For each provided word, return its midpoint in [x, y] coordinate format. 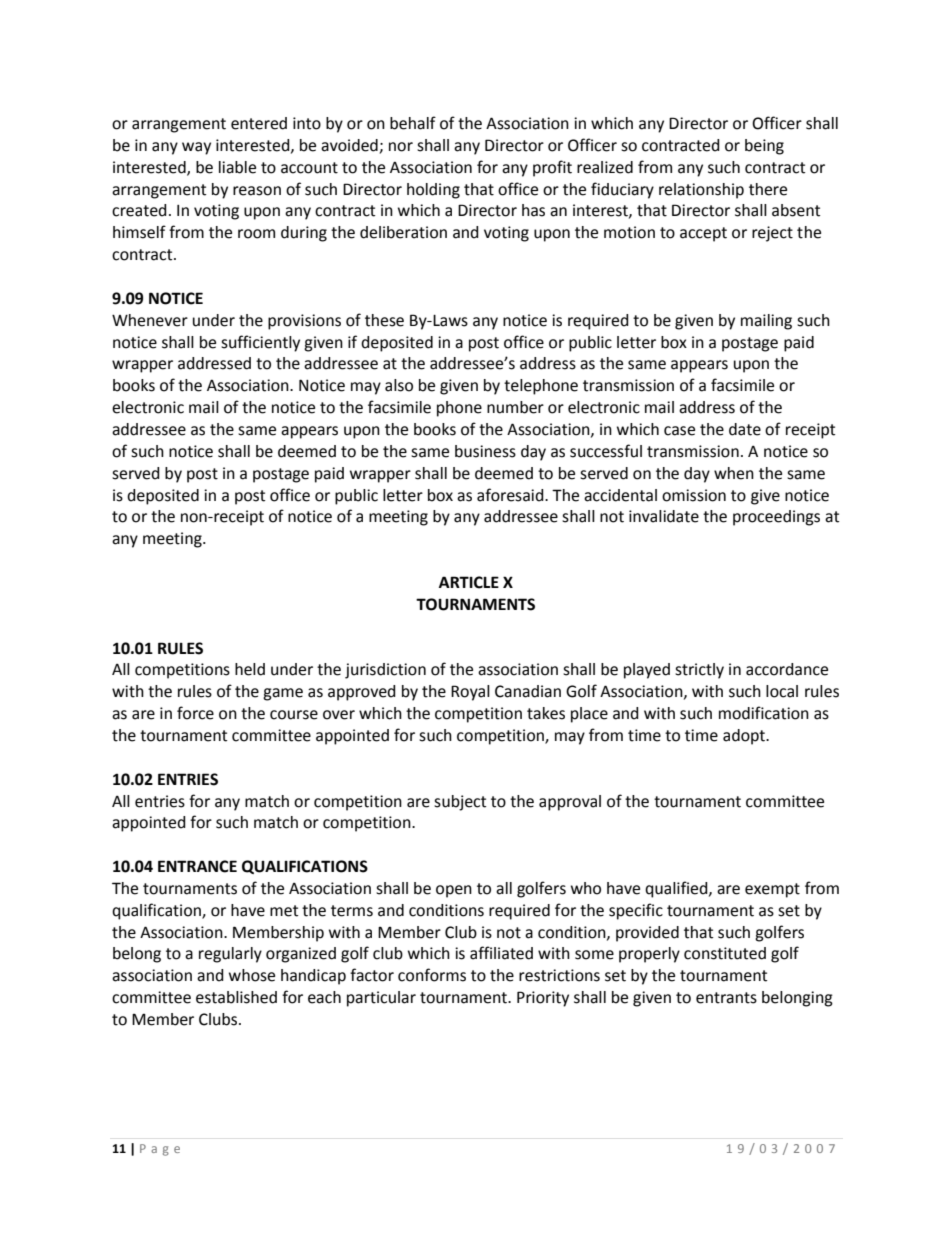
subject [460, 803]
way [196, 148]
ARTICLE [469, 582]
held [250, 669]
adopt [745, 737]
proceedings [776, 518]
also [399, 385]
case [679, 431]
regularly [230, 955]
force [195, 713]
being [764, 147]
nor [401, 147]
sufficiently [260, 343]
